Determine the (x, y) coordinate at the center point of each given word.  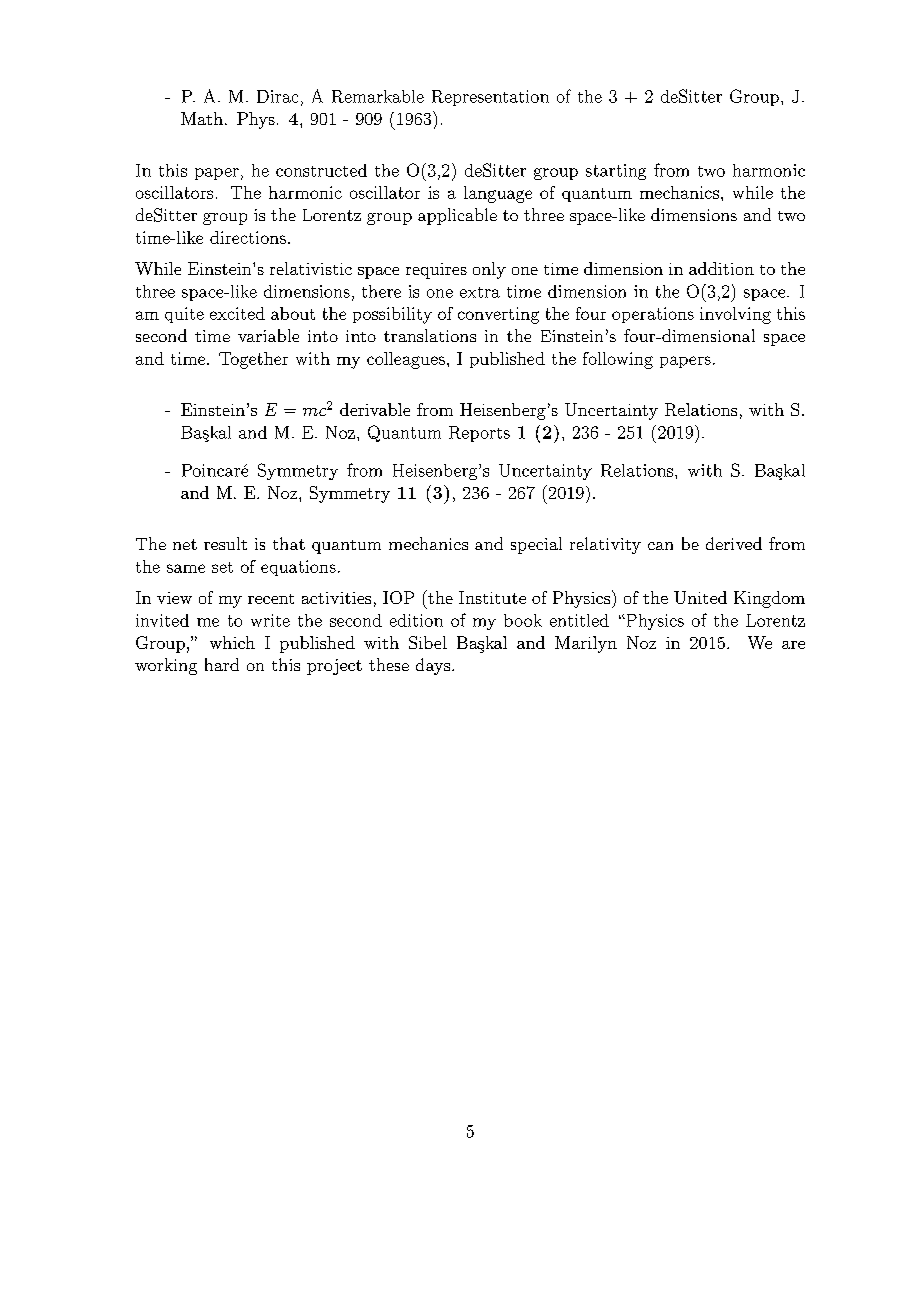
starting (616, 172)
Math (202, 118)
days (433, 666)
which (232, 642)
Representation (490, 98)
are (793, 645)
